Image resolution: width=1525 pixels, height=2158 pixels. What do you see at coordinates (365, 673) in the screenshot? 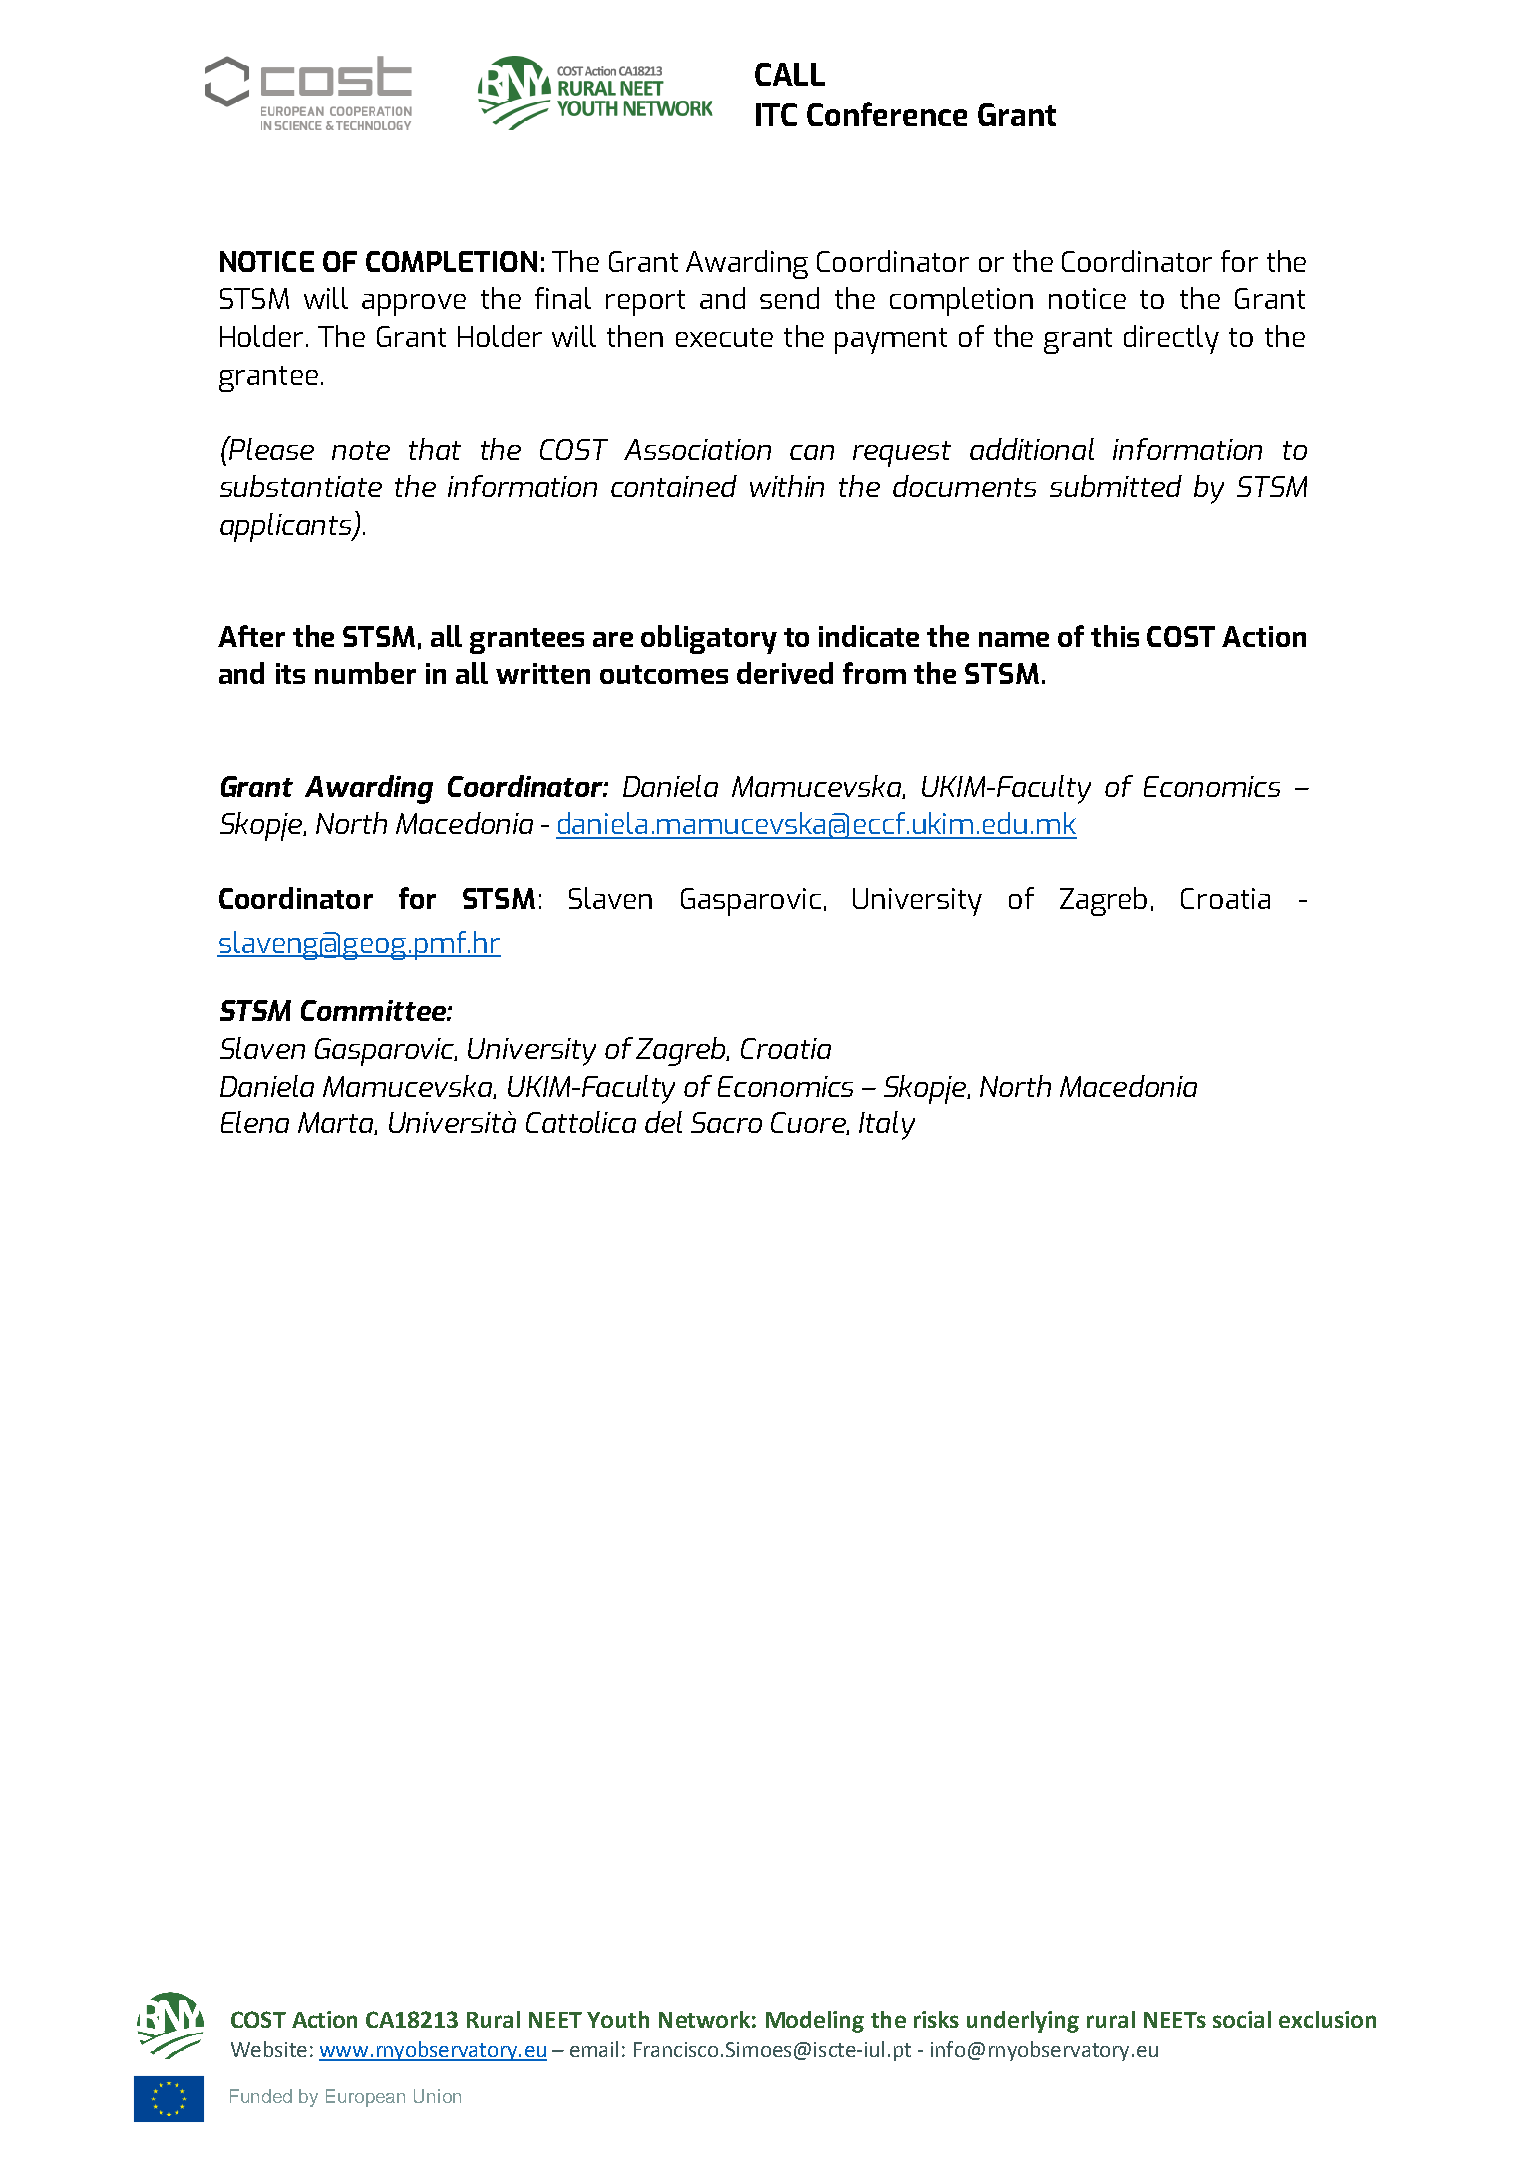
I see `number` at bounding box center [365, 673].
